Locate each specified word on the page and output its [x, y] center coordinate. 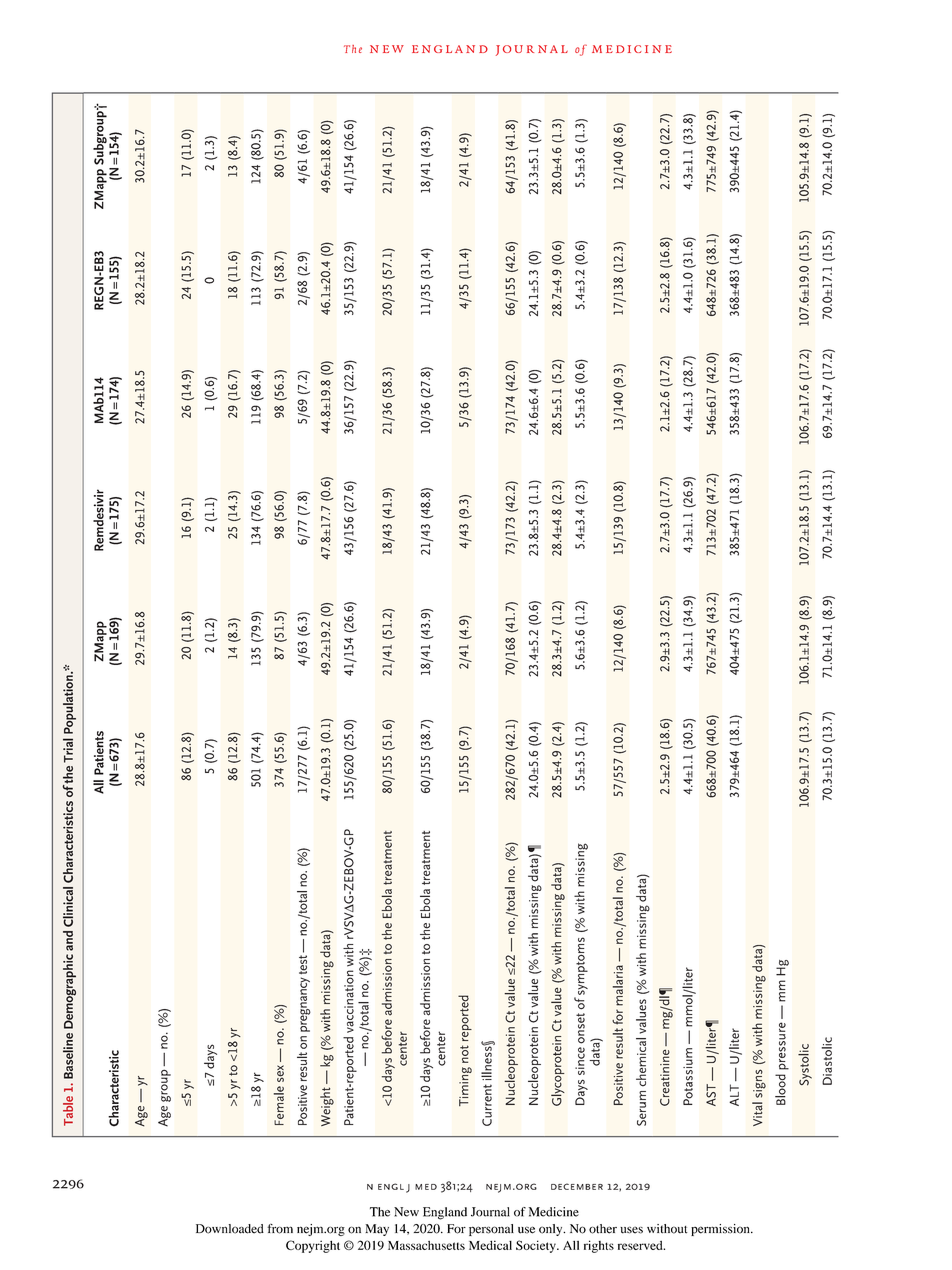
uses [631, 1230]
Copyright [313, 1246]
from [280, 1229]
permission [721, 1230]
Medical [490, 1245]
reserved [641, 1245]
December [577, 1186]
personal [491, 1230]
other [603, 1229]
